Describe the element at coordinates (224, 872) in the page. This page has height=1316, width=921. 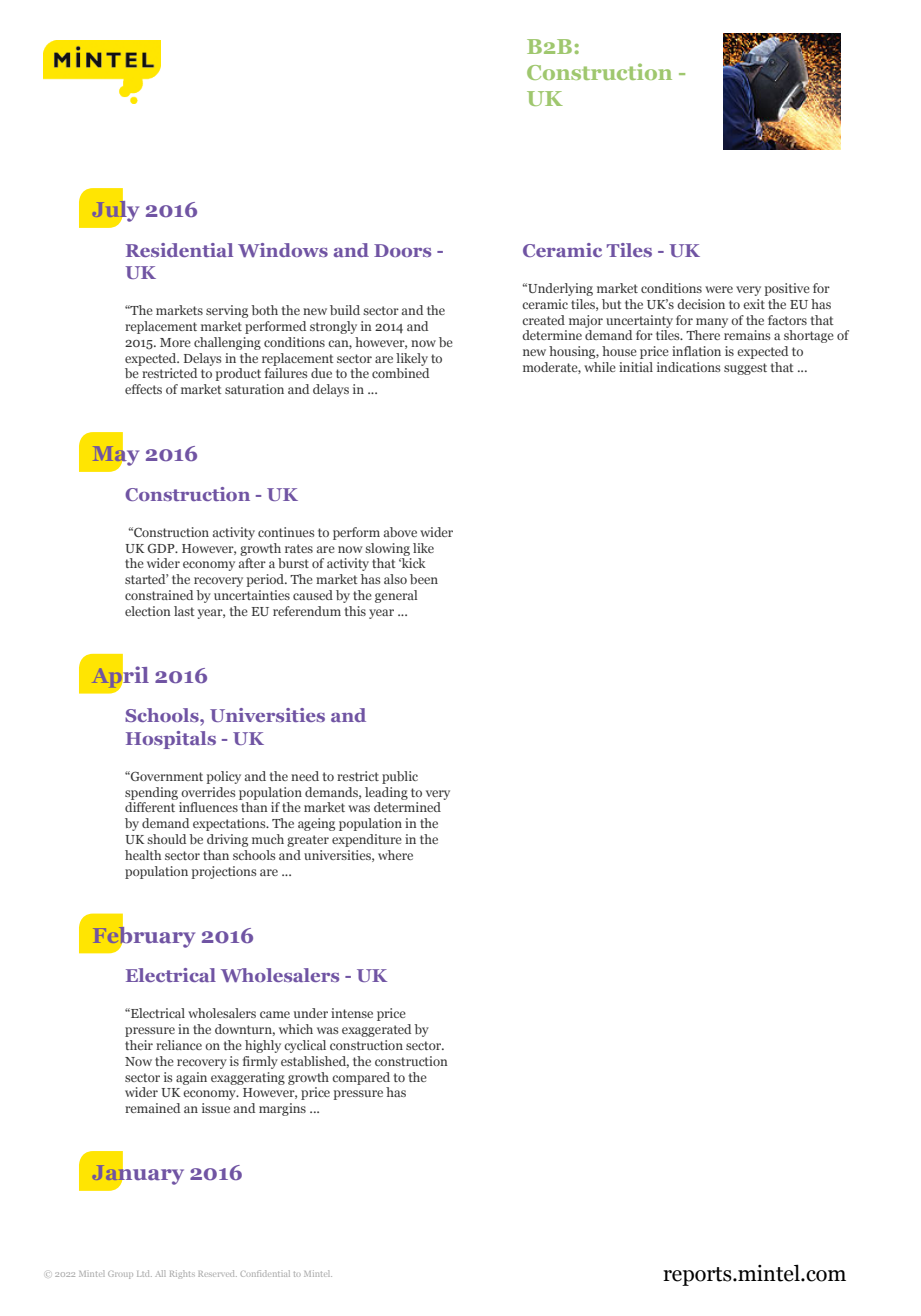
I see `projections` at that location.
